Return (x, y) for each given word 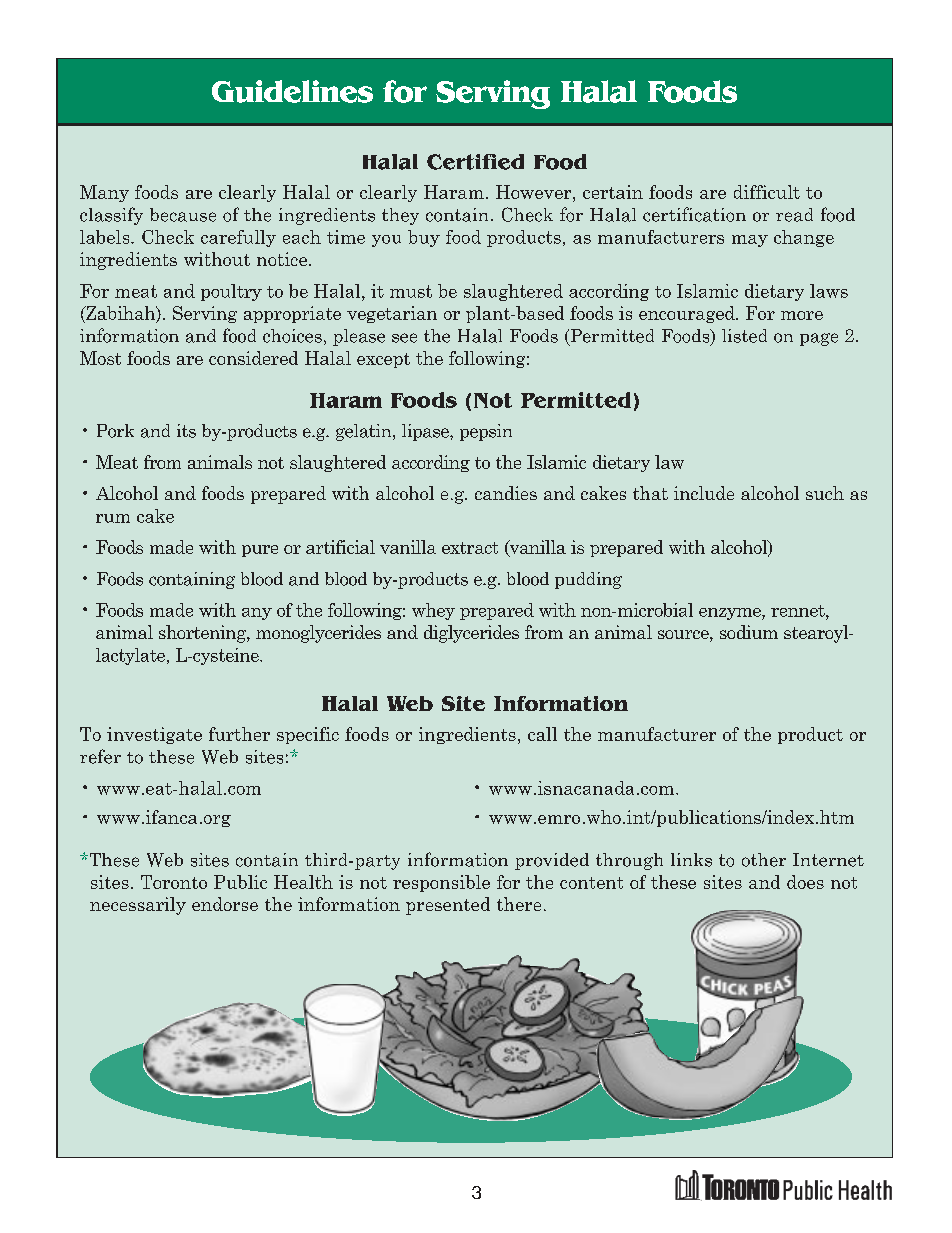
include (704, 493)
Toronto (174, 882)
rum (113, 518)
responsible (441, 883)
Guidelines (292, 91)
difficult (767, 192)
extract (470, 548)
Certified (475, 162)
